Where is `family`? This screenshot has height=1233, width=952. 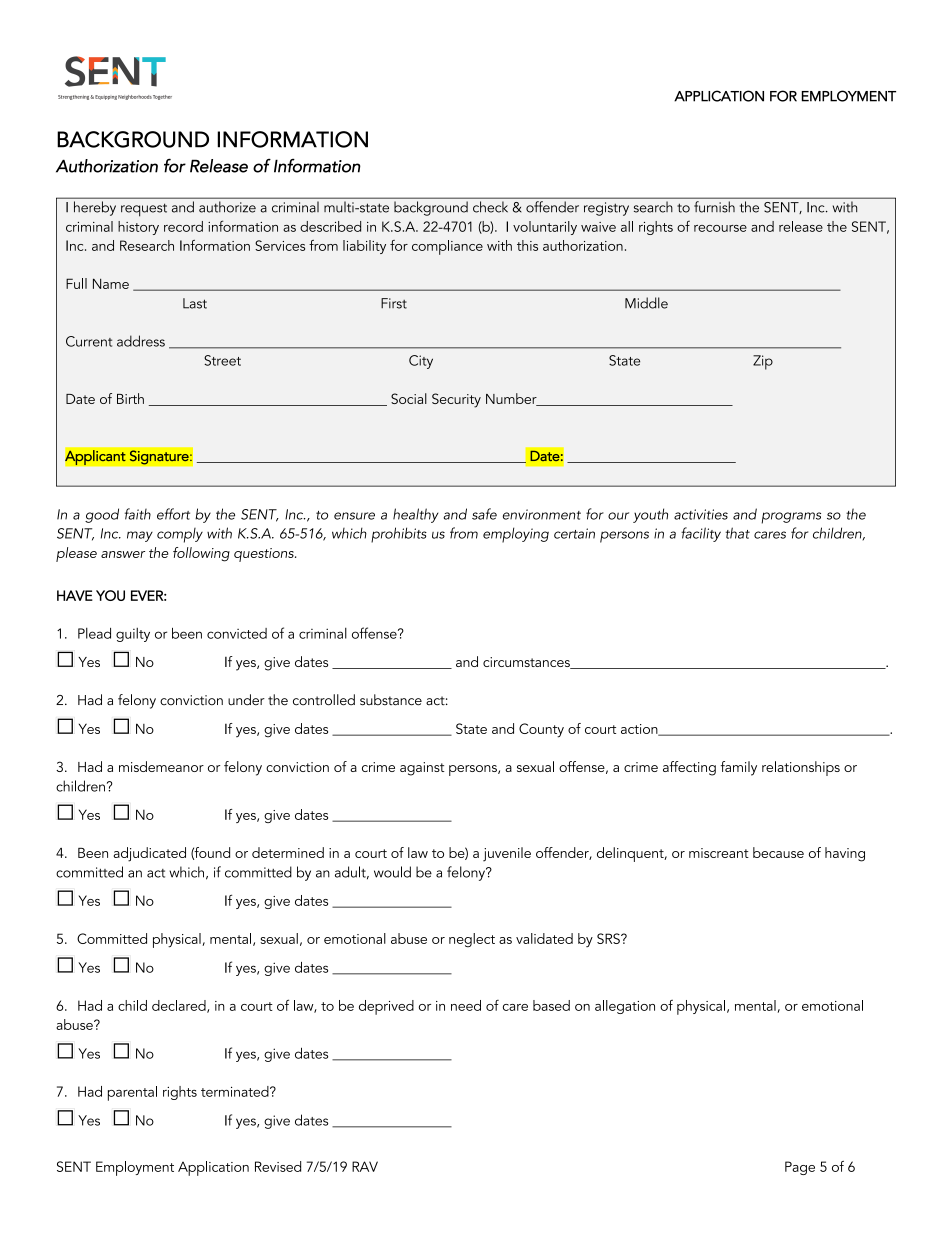
family is located at coordinates (739, 768).
